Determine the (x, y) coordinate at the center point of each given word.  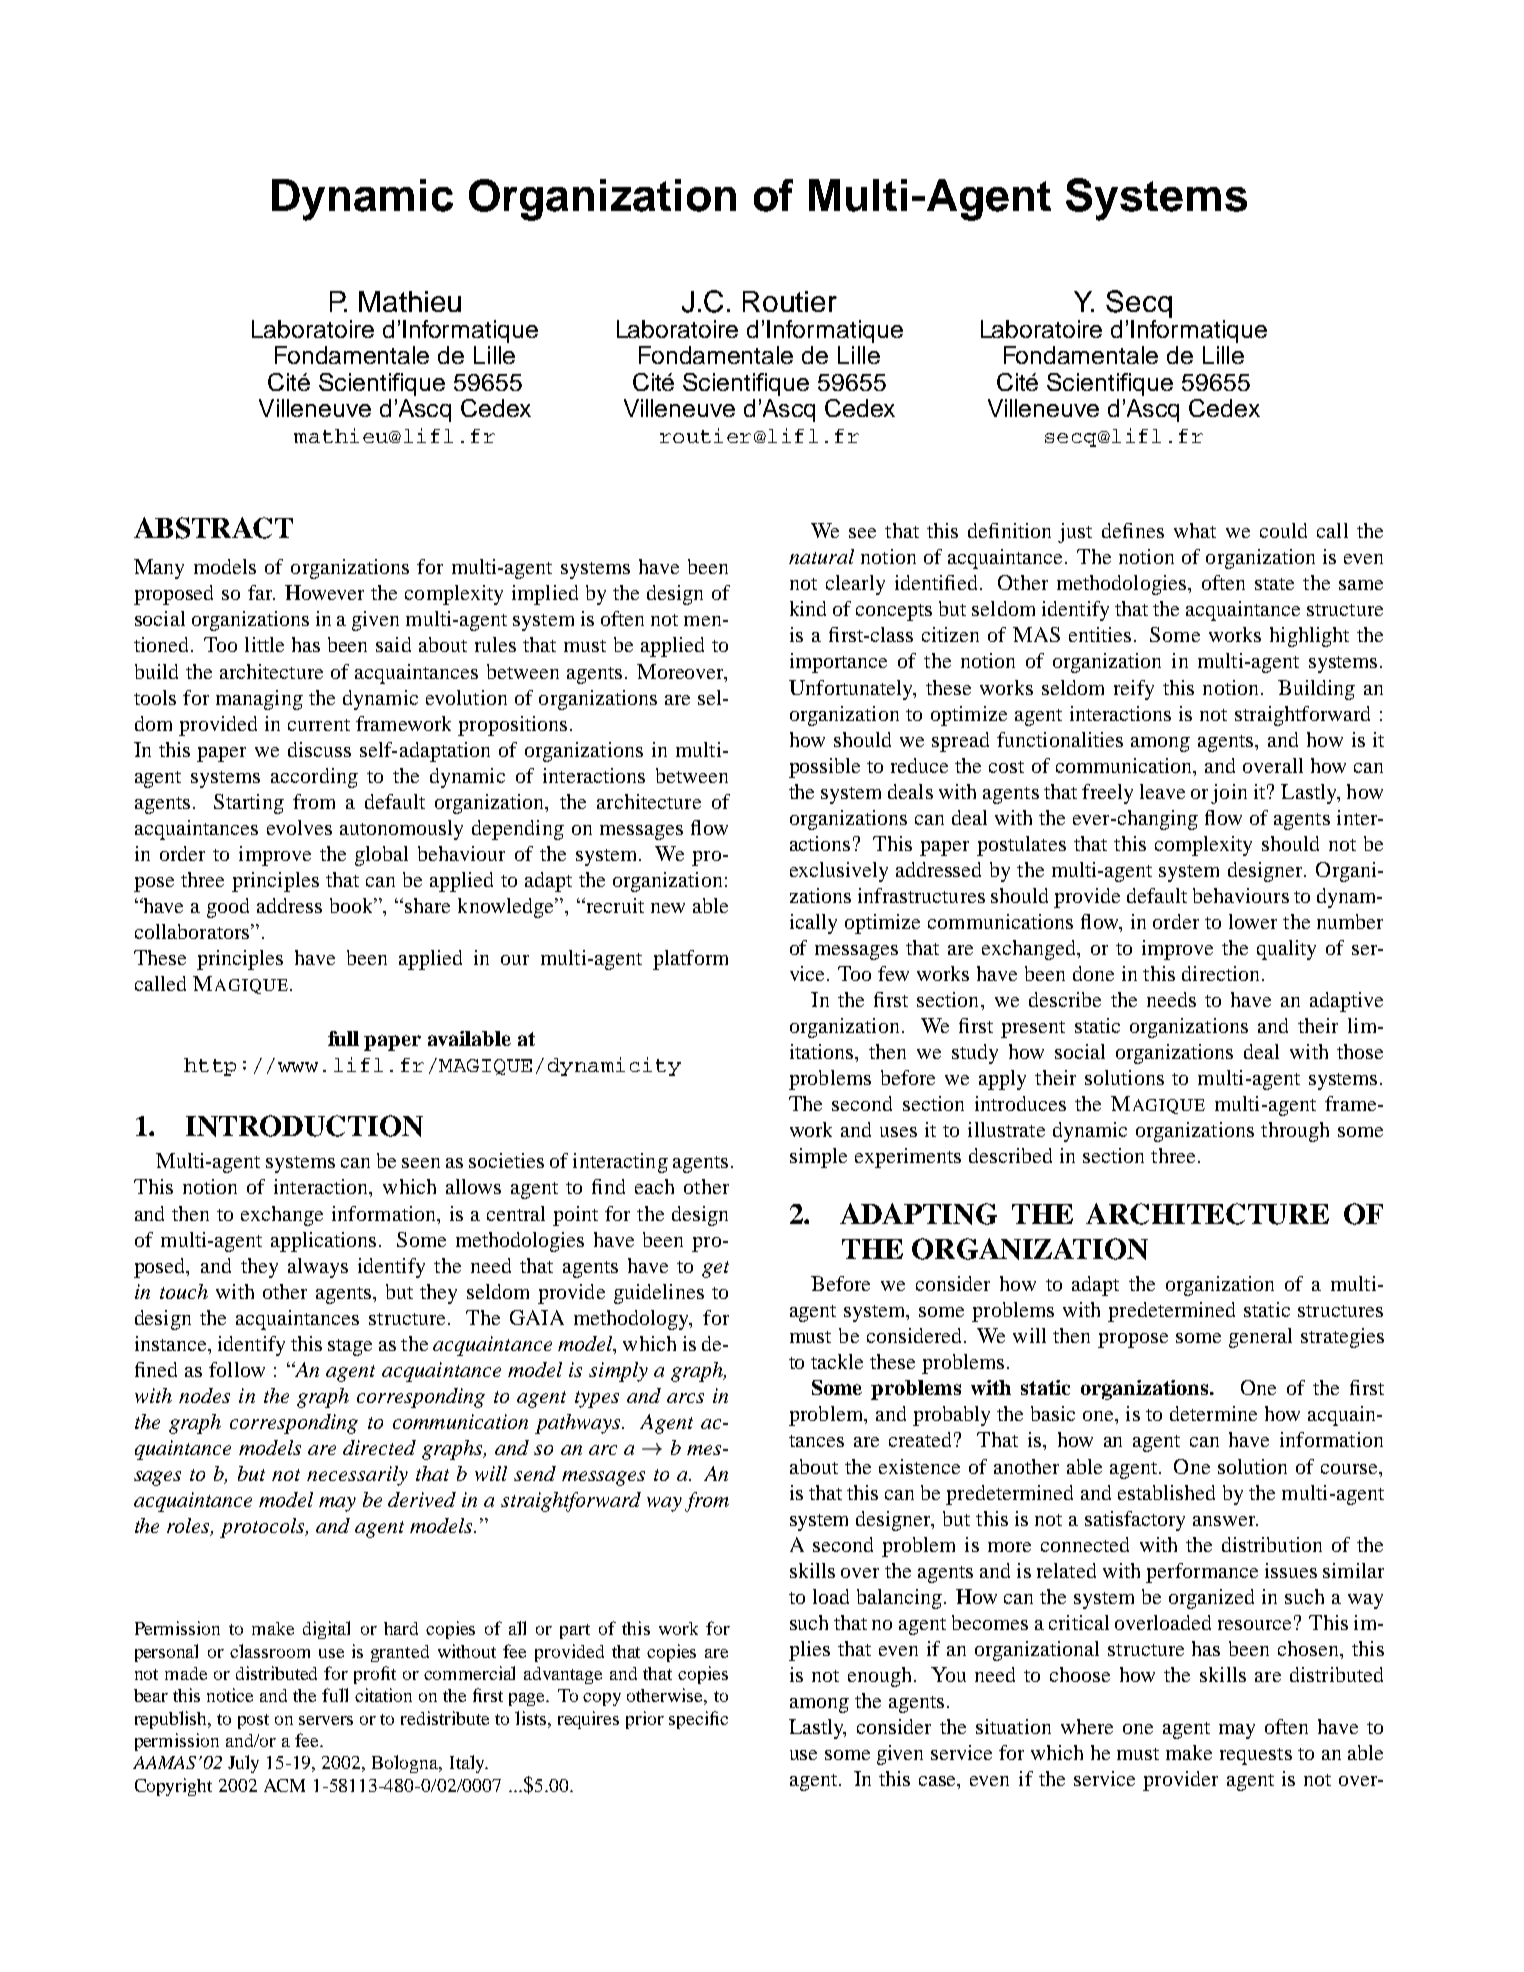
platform (690, 960)
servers (326, 1720)
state (1274, 584)
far (261, 592)
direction (1222, 973)
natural (821, 556)
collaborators (193, 931)
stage (350, 1347)
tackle (837, 1361)
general (1260, 1338)
